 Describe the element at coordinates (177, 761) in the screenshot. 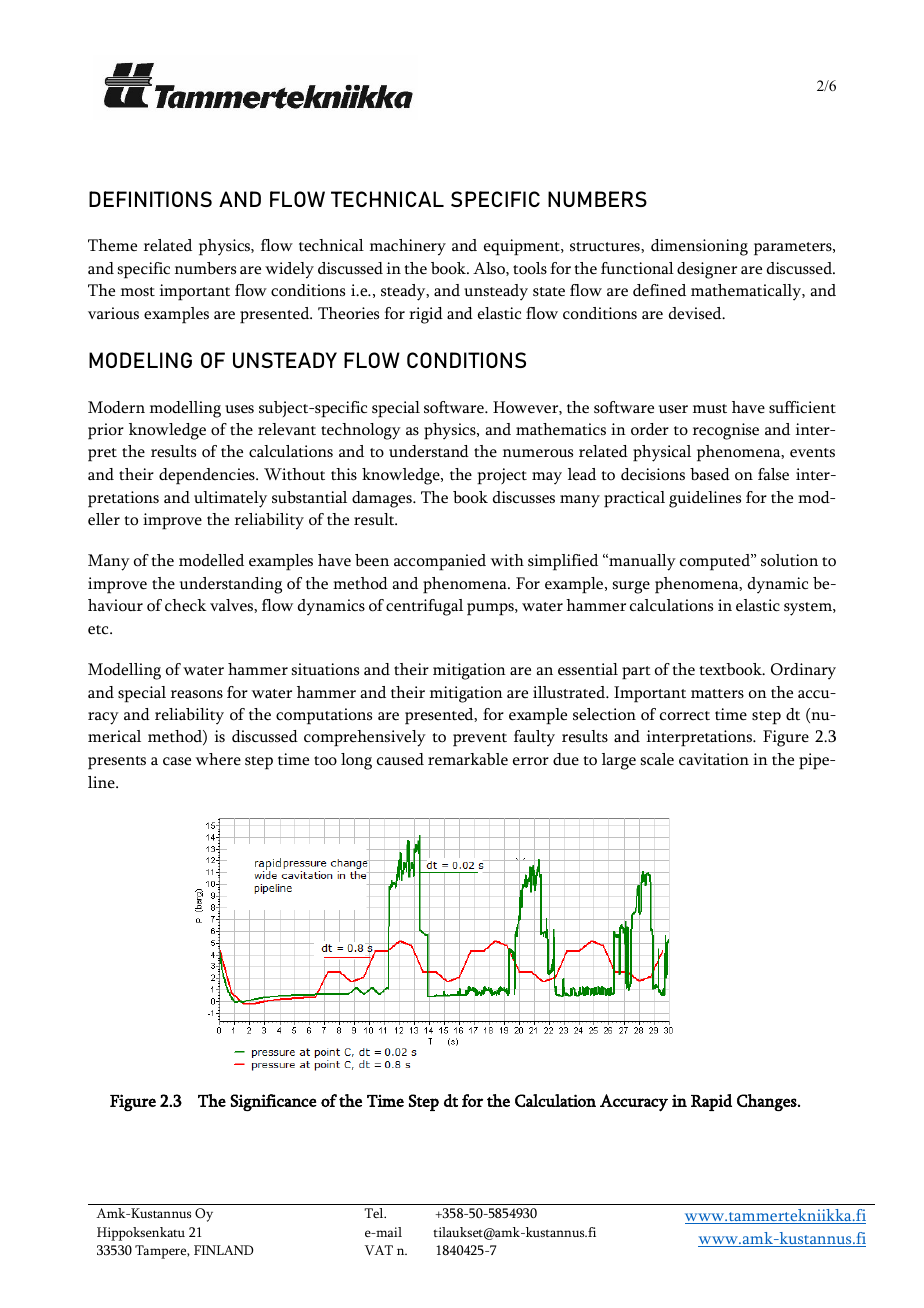

I see `case` at that location.
